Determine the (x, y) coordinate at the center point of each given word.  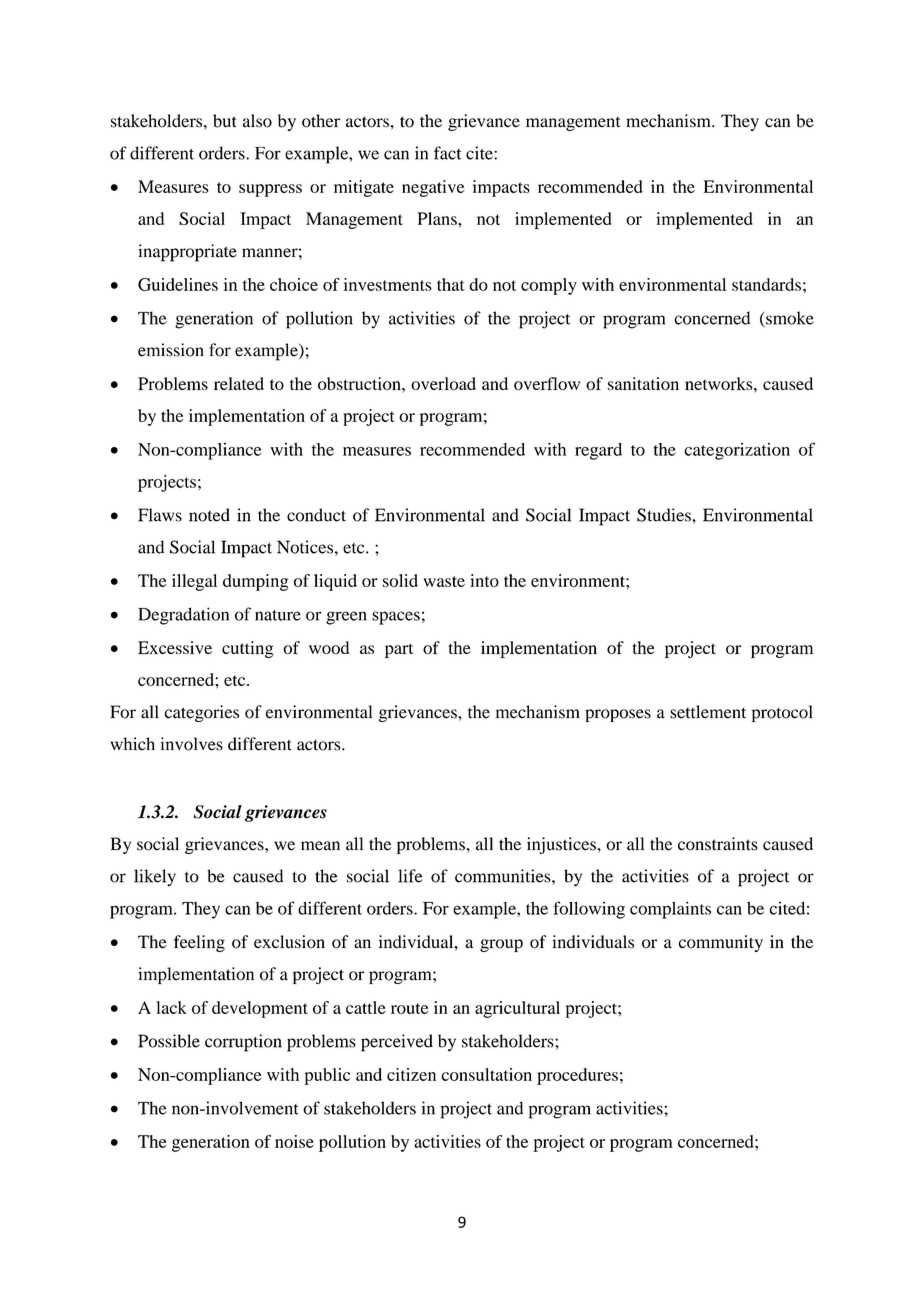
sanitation (643, 383)
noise (294, 1141)
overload (443, 383)
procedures (577, 1076)
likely (155, 877)
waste (444, 581)
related (239, 383)
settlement (708, 712)
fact (447, 153)
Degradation (183, 616)
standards (766, 284)
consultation (486, 1074)
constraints (718, 844)
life (410, 876)
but (225, 121)
